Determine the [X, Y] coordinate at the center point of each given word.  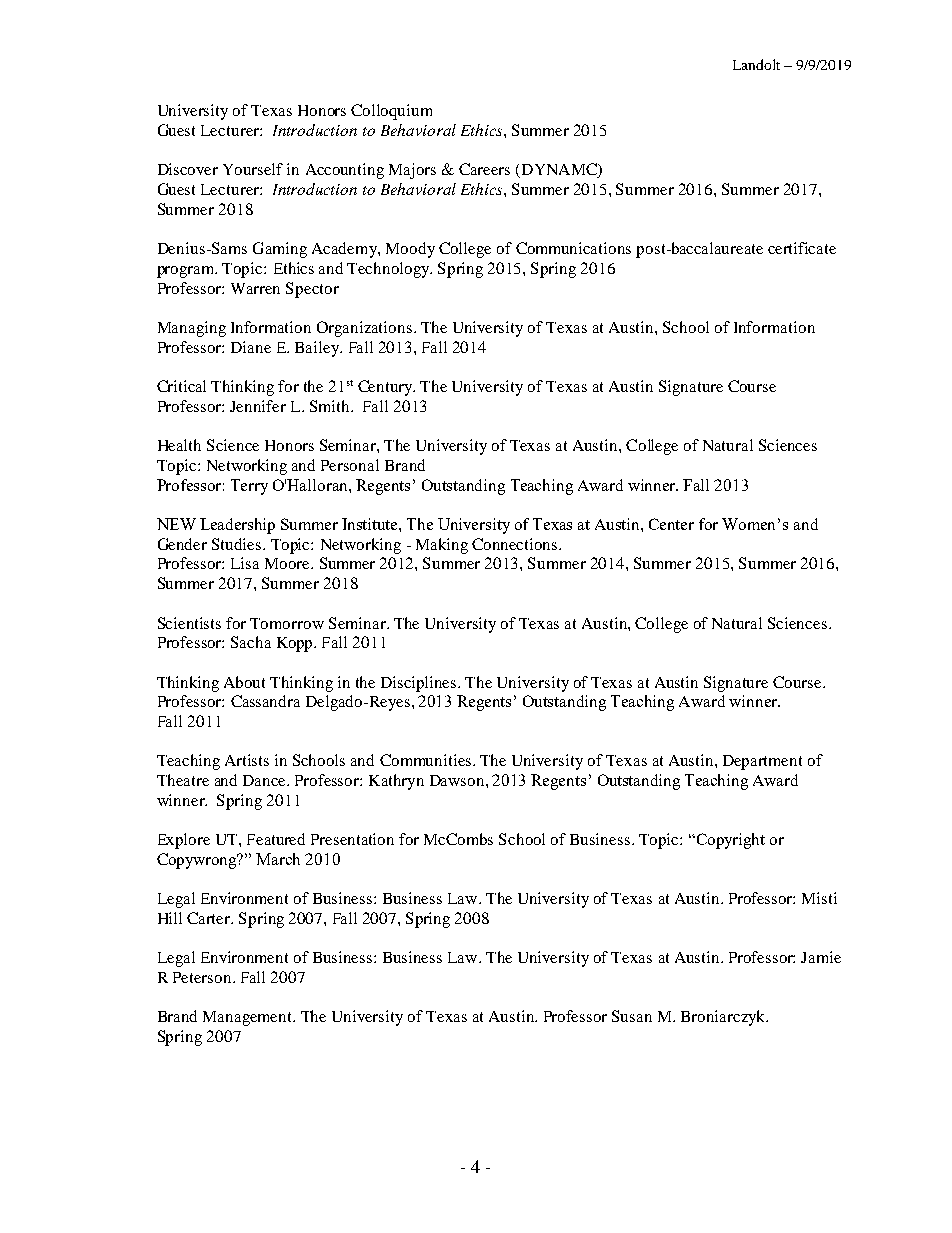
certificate [802, 248]
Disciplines [420, 684]
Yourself [253, 169]
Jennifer [258, 406]
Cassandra [265, 701]
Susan [632, 1016]
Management [249, 1018]
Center [671, 524]
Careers [484, 169]
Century [386, 388]
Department [762, 762]
